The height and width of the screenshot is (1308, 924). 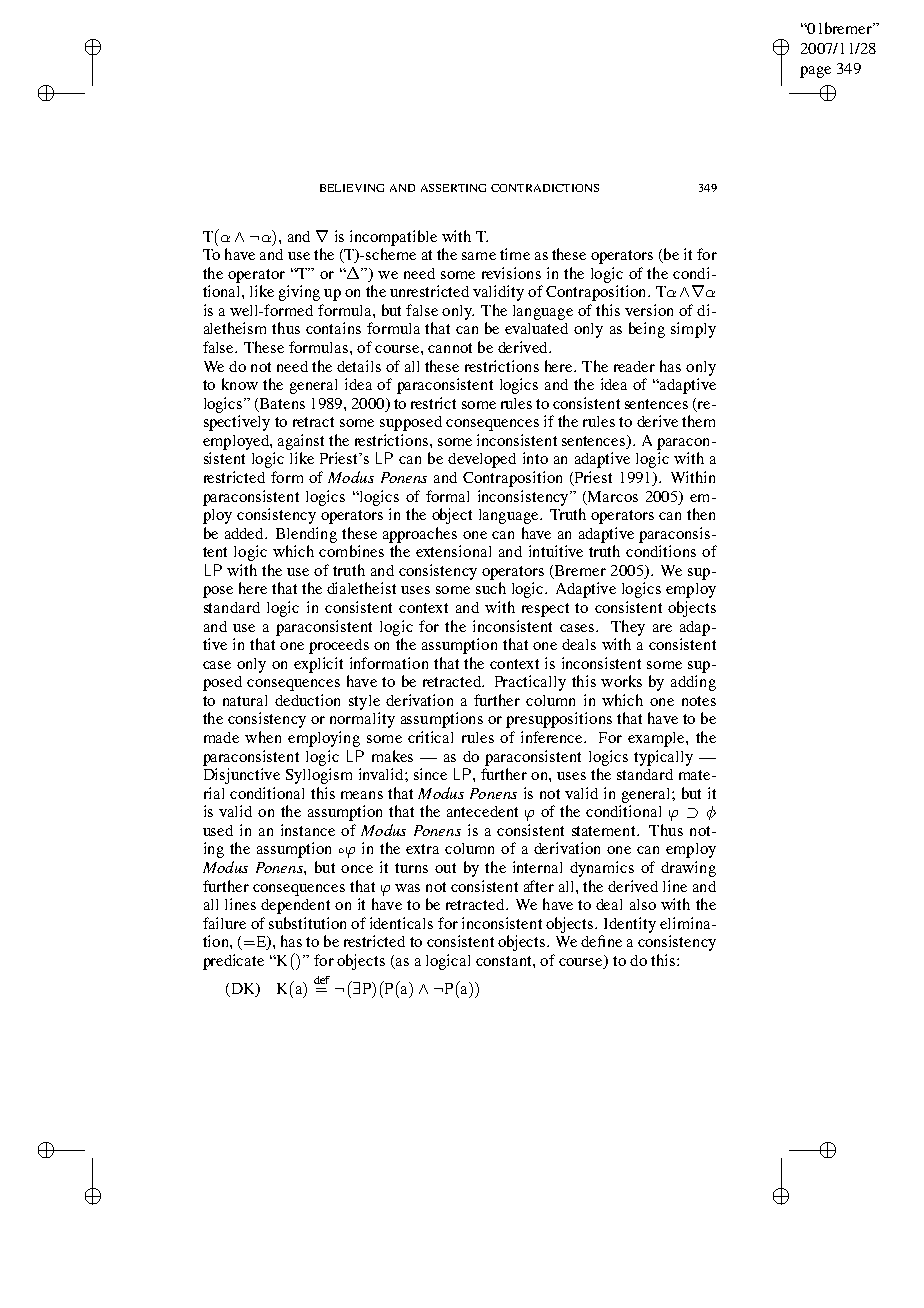 What do you see at coordinates (530, 683) in the screenshot?
I see `Practically` at bounding box center [530, 683].
